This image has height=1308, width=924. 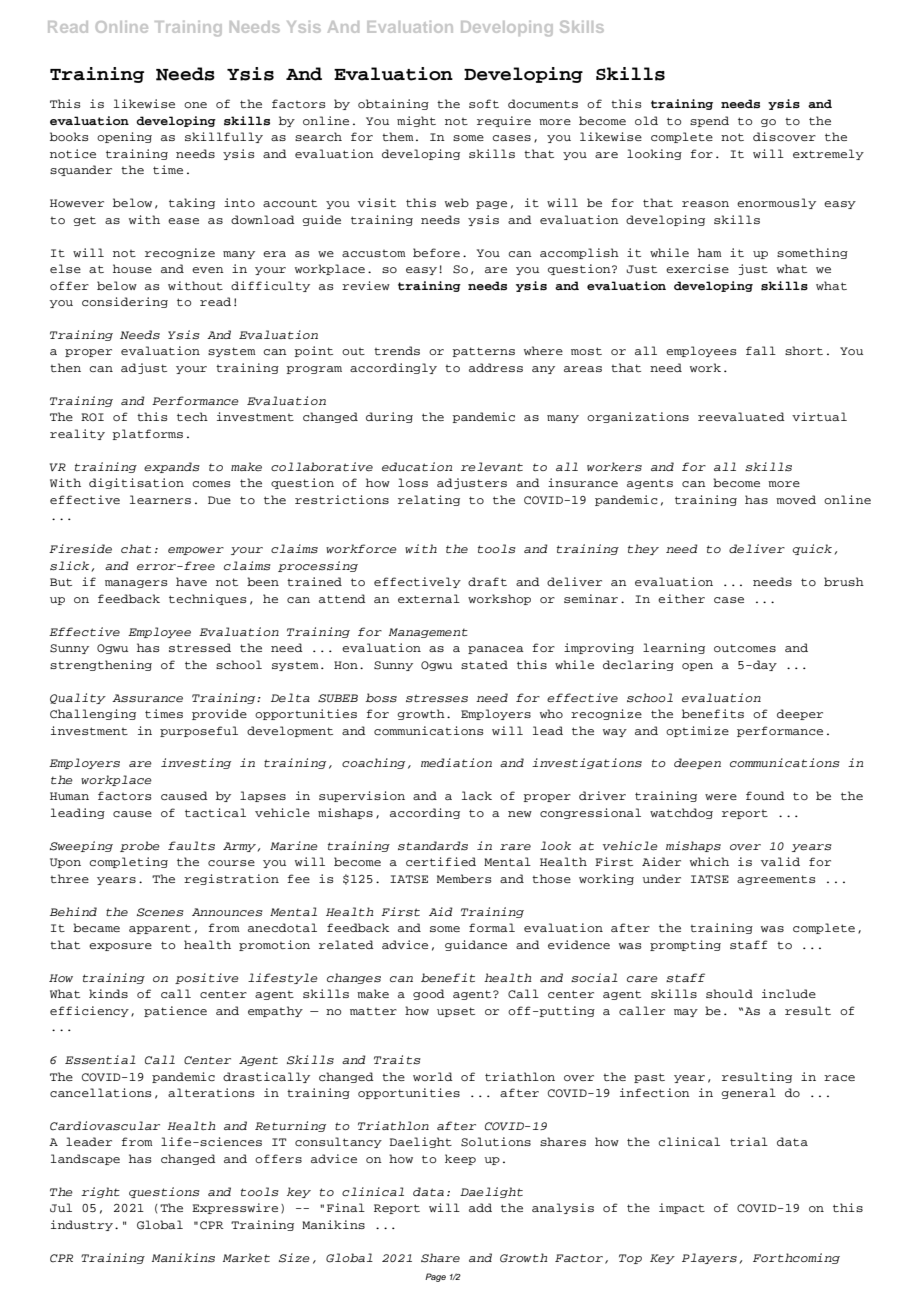 What do you see at coordinates (460, 1159) in the image?
I see `keep` at bounding box center [460, 1159].
